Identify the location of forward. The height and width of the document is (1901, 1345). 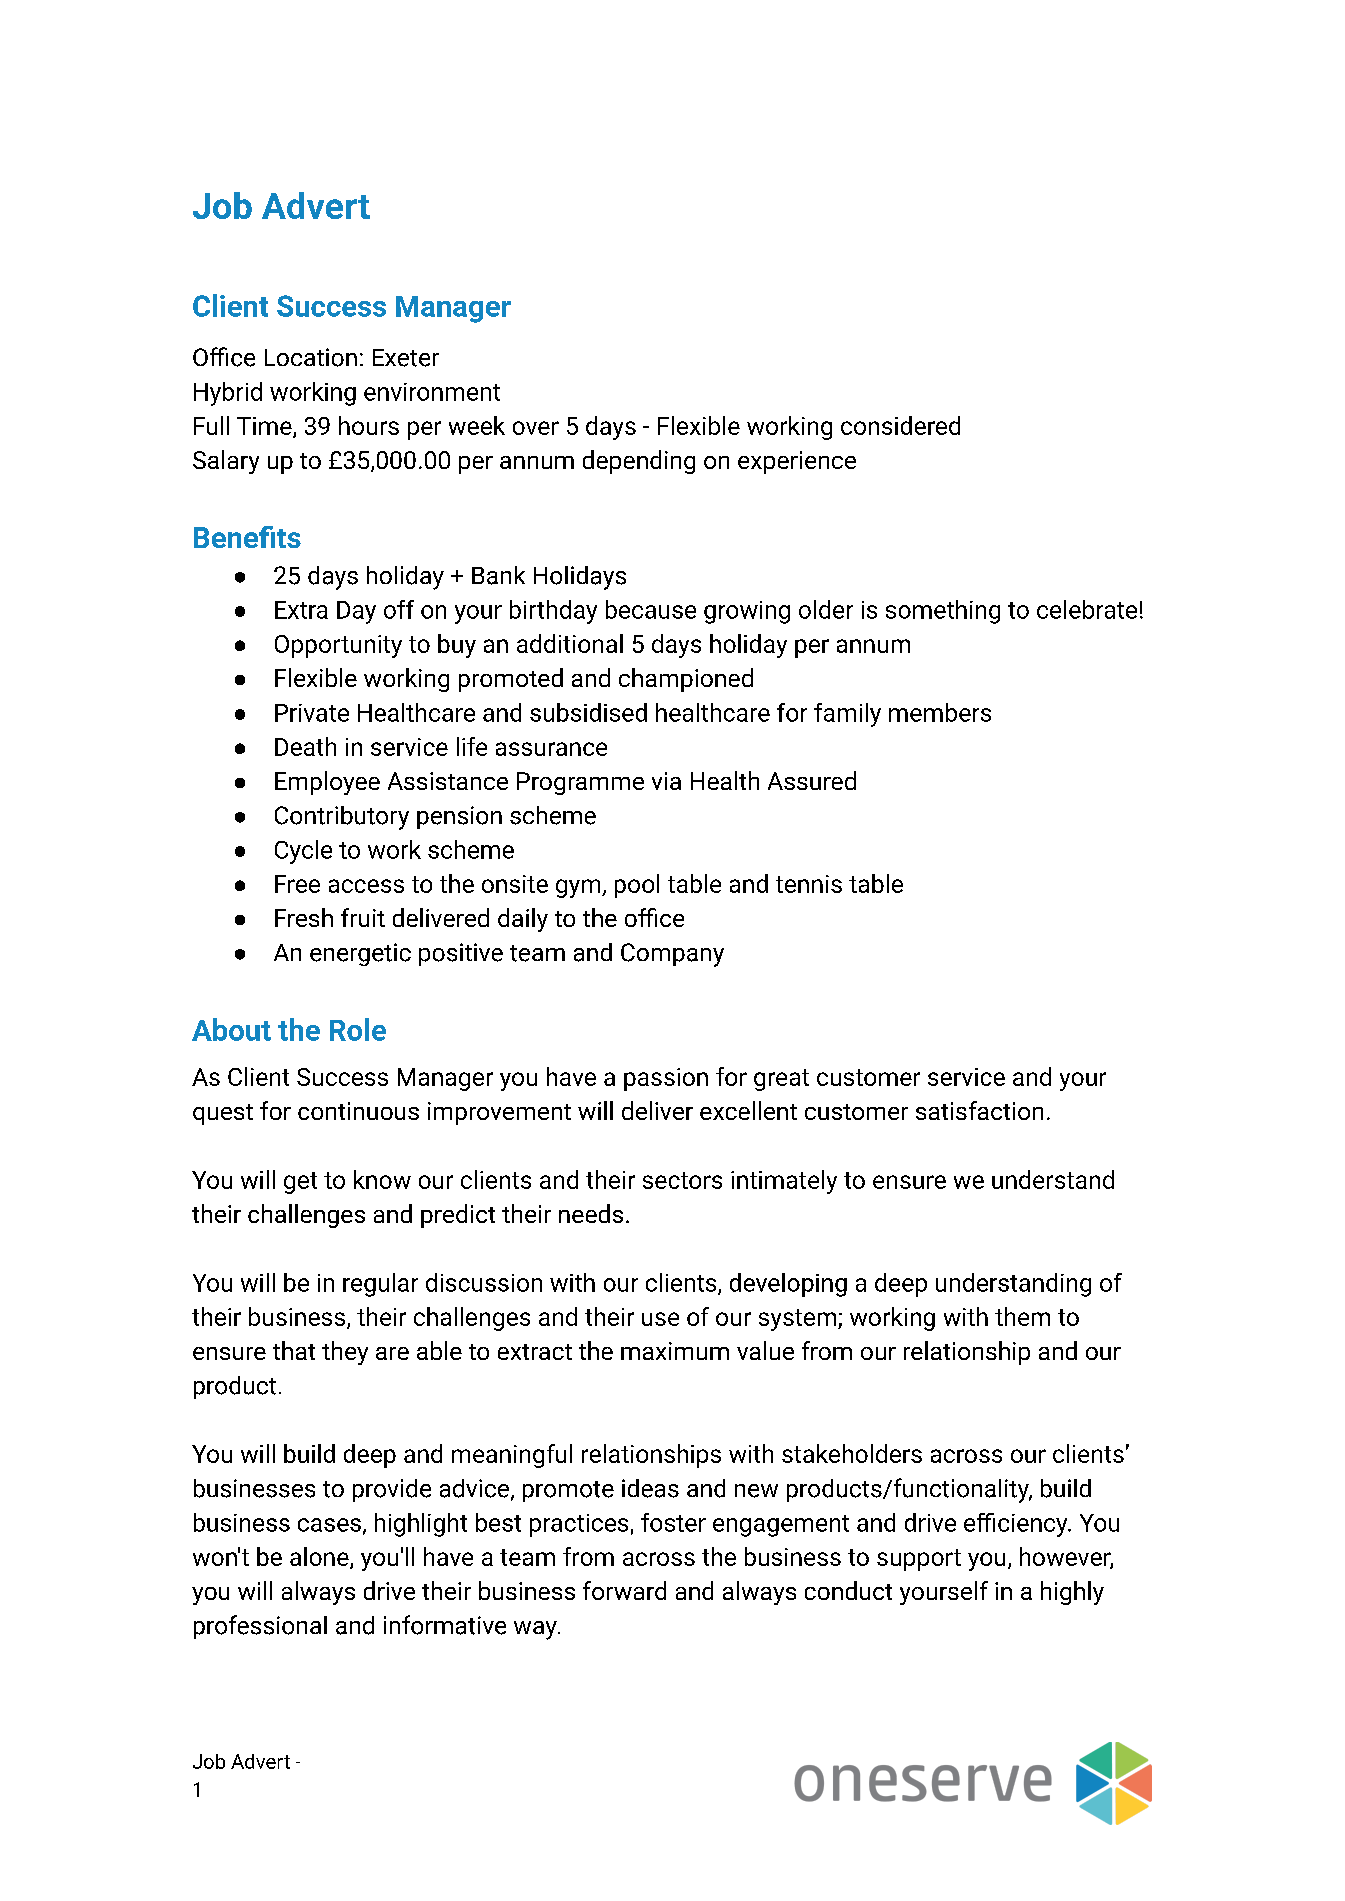
(624, 1590).
